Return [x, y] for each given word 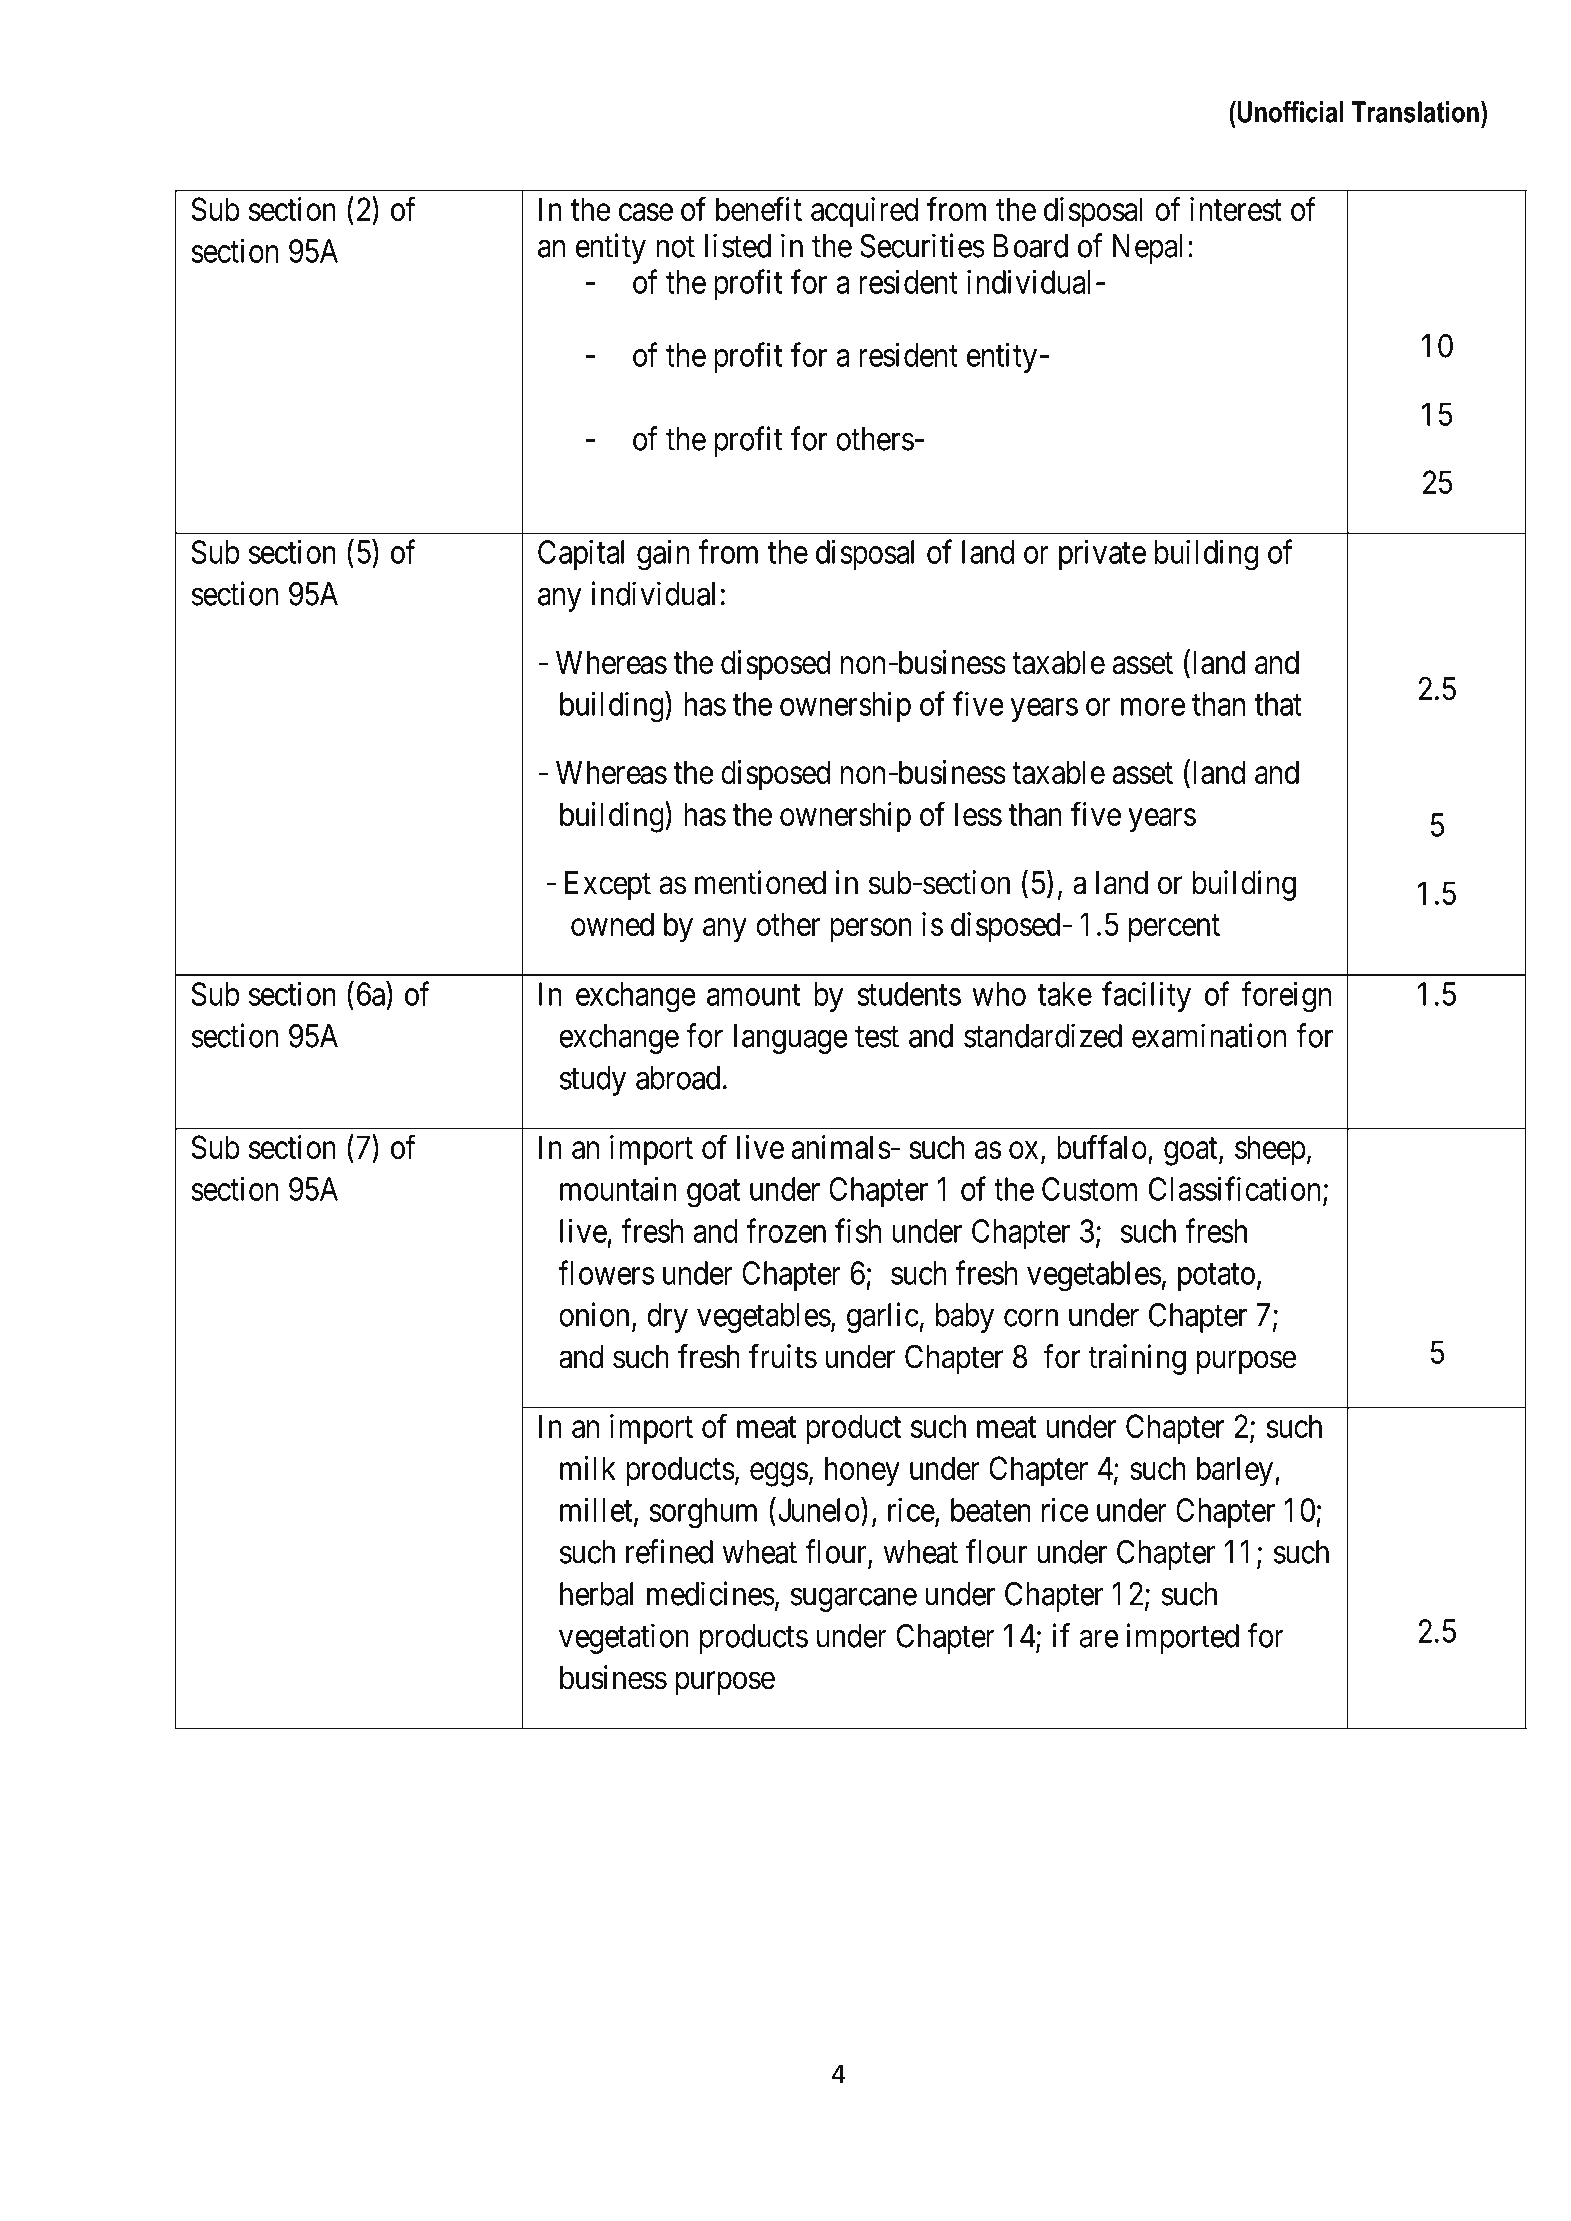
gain [663, 555]
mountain [618, 1189]
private [1102, 554]
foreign [1286, 997]
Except [608, 886]
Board [1030, 246]
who [999, 994]
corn [1031, 1318]
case [646, 212]
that [1278, 704]
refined [669, 1551]
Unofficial [1291, 112]
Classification [1235, 1189]
